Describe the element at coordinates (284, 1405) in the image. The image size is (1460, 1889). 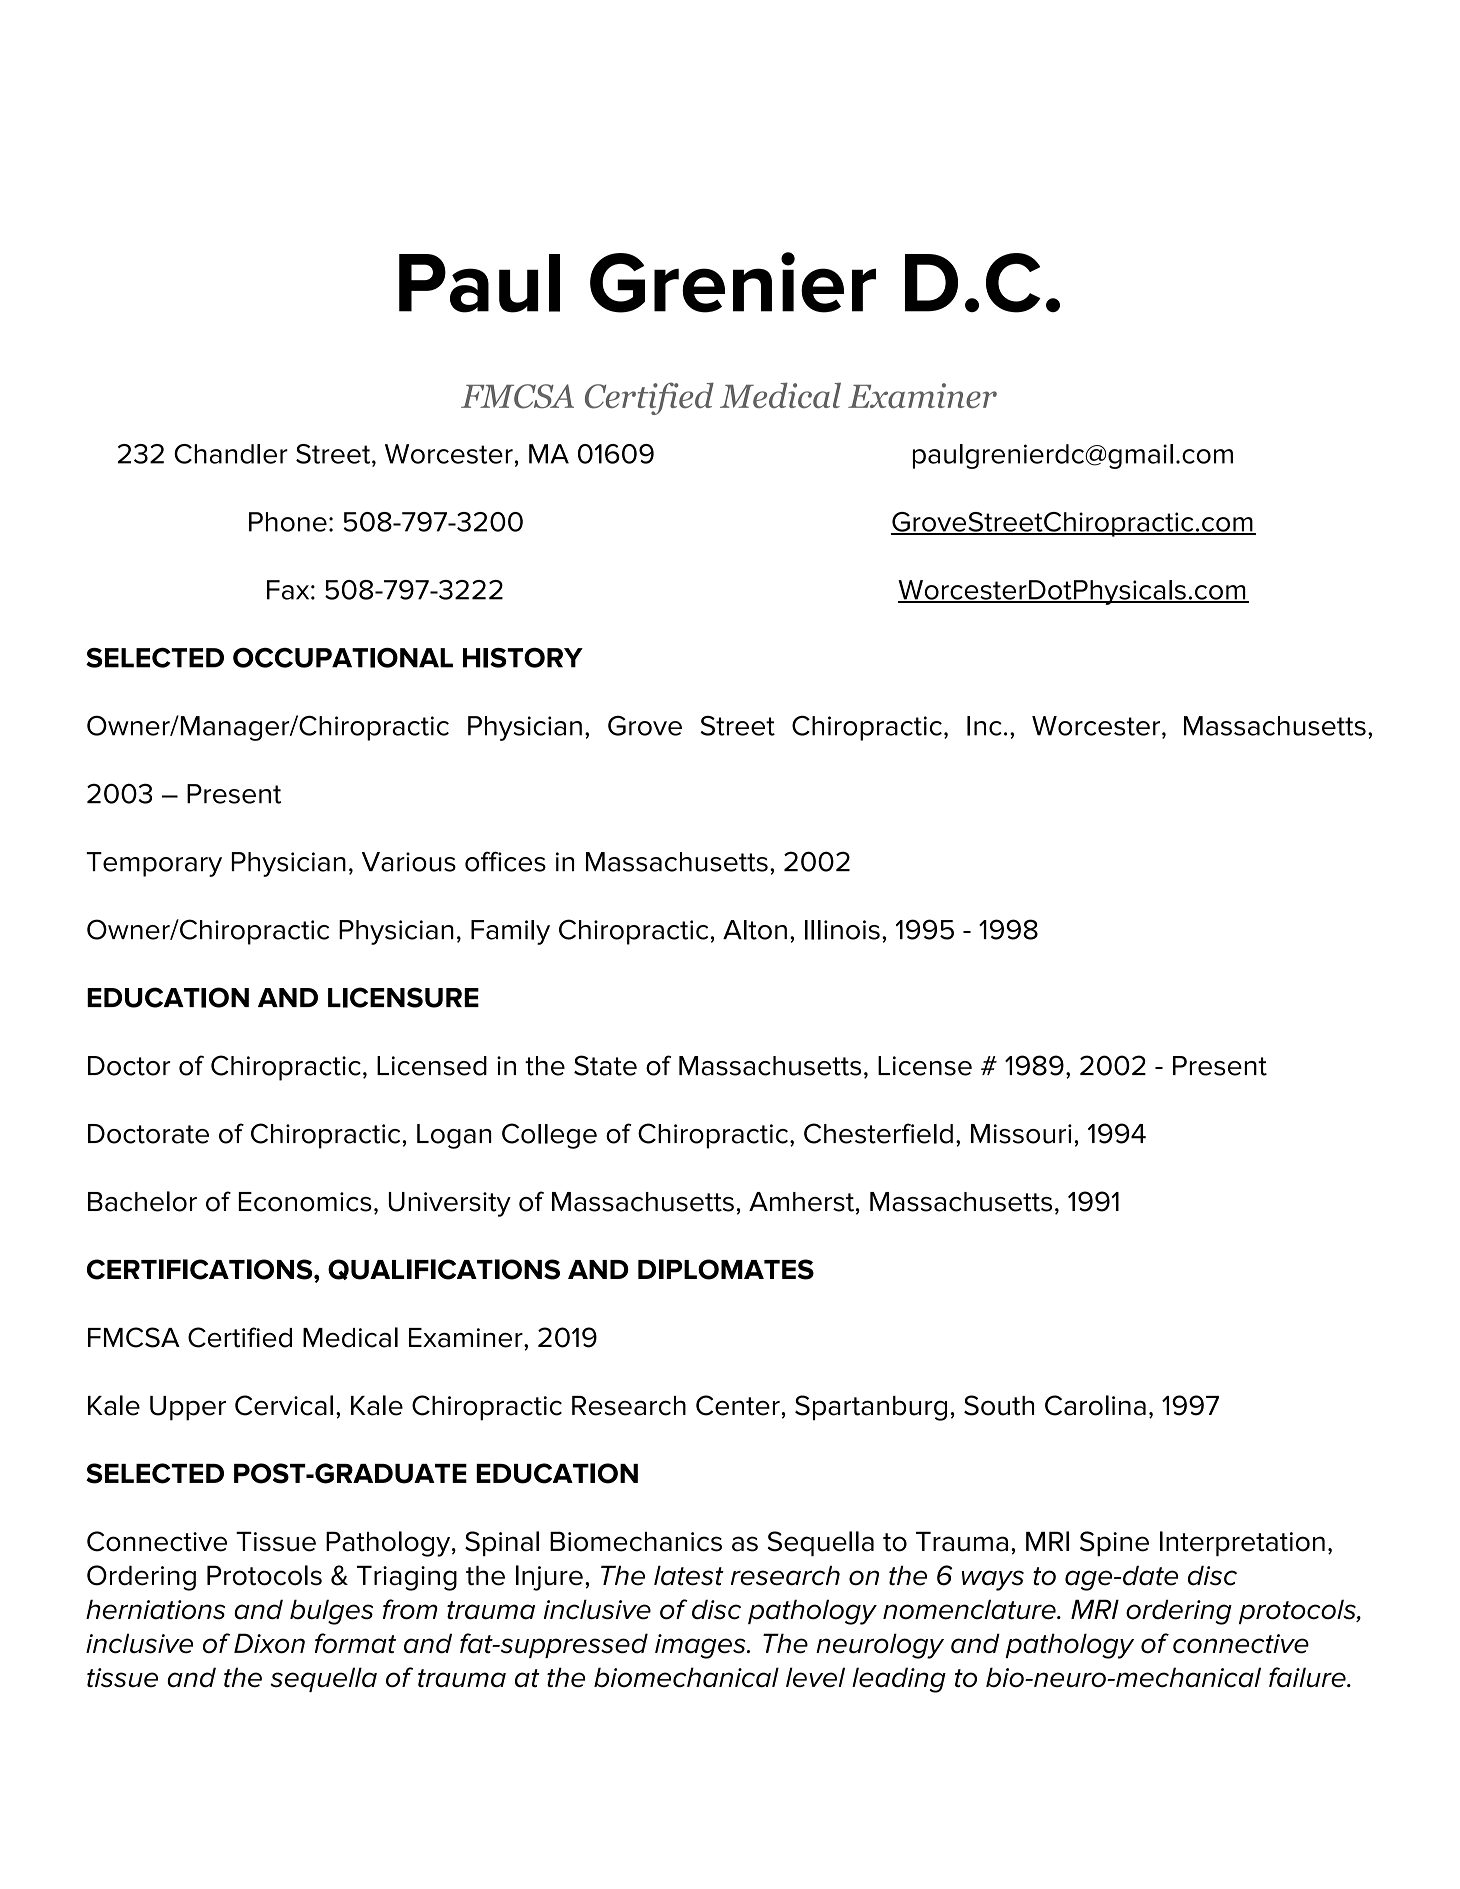
I see `Cervical` at that location.
